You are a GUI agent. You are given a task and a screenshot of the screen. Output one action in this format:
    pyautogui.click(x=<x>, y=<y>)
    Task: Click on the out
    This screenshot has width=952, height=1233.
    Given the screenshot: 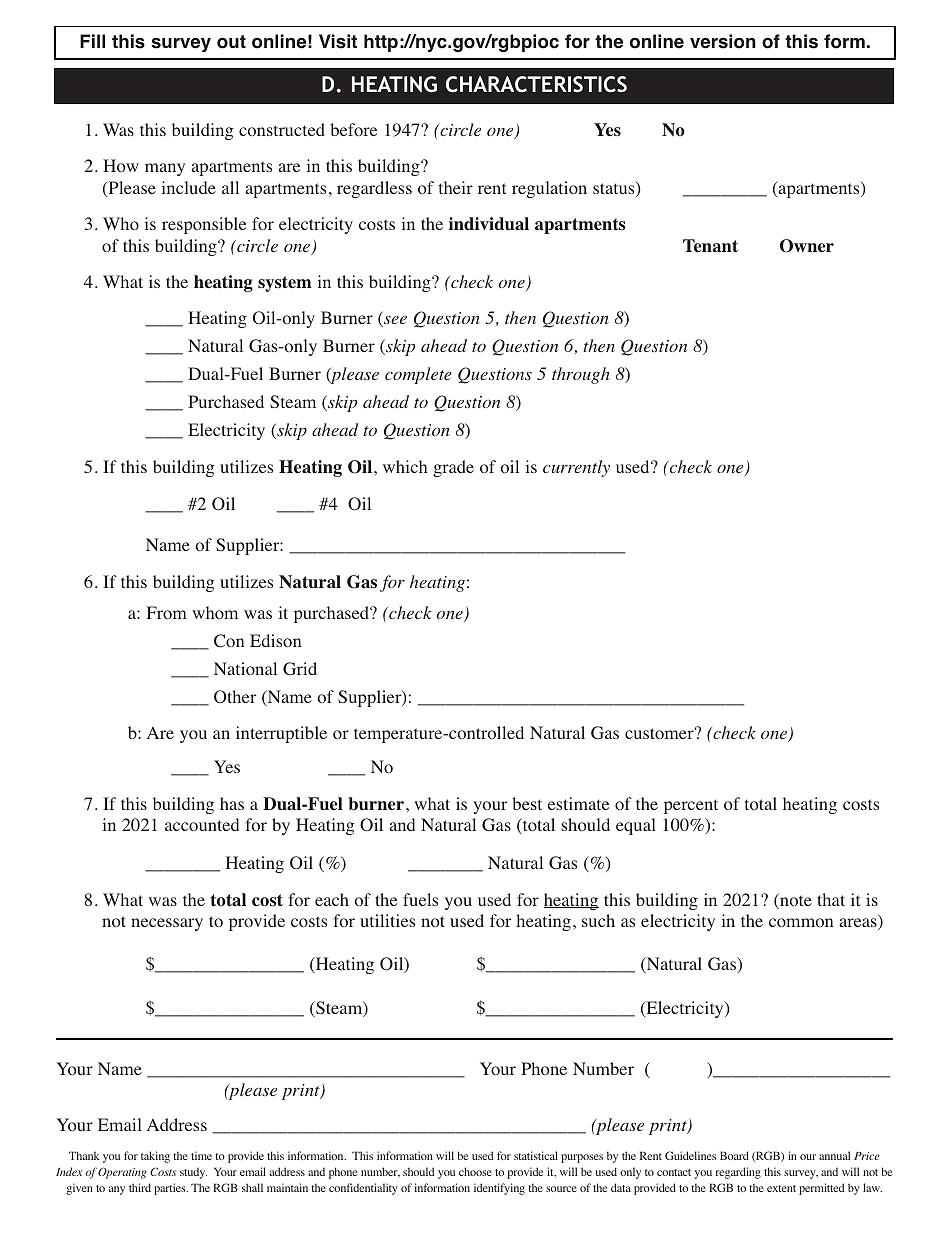 What is the action you would take?
    pyautogui.click(x=231, y=42)
